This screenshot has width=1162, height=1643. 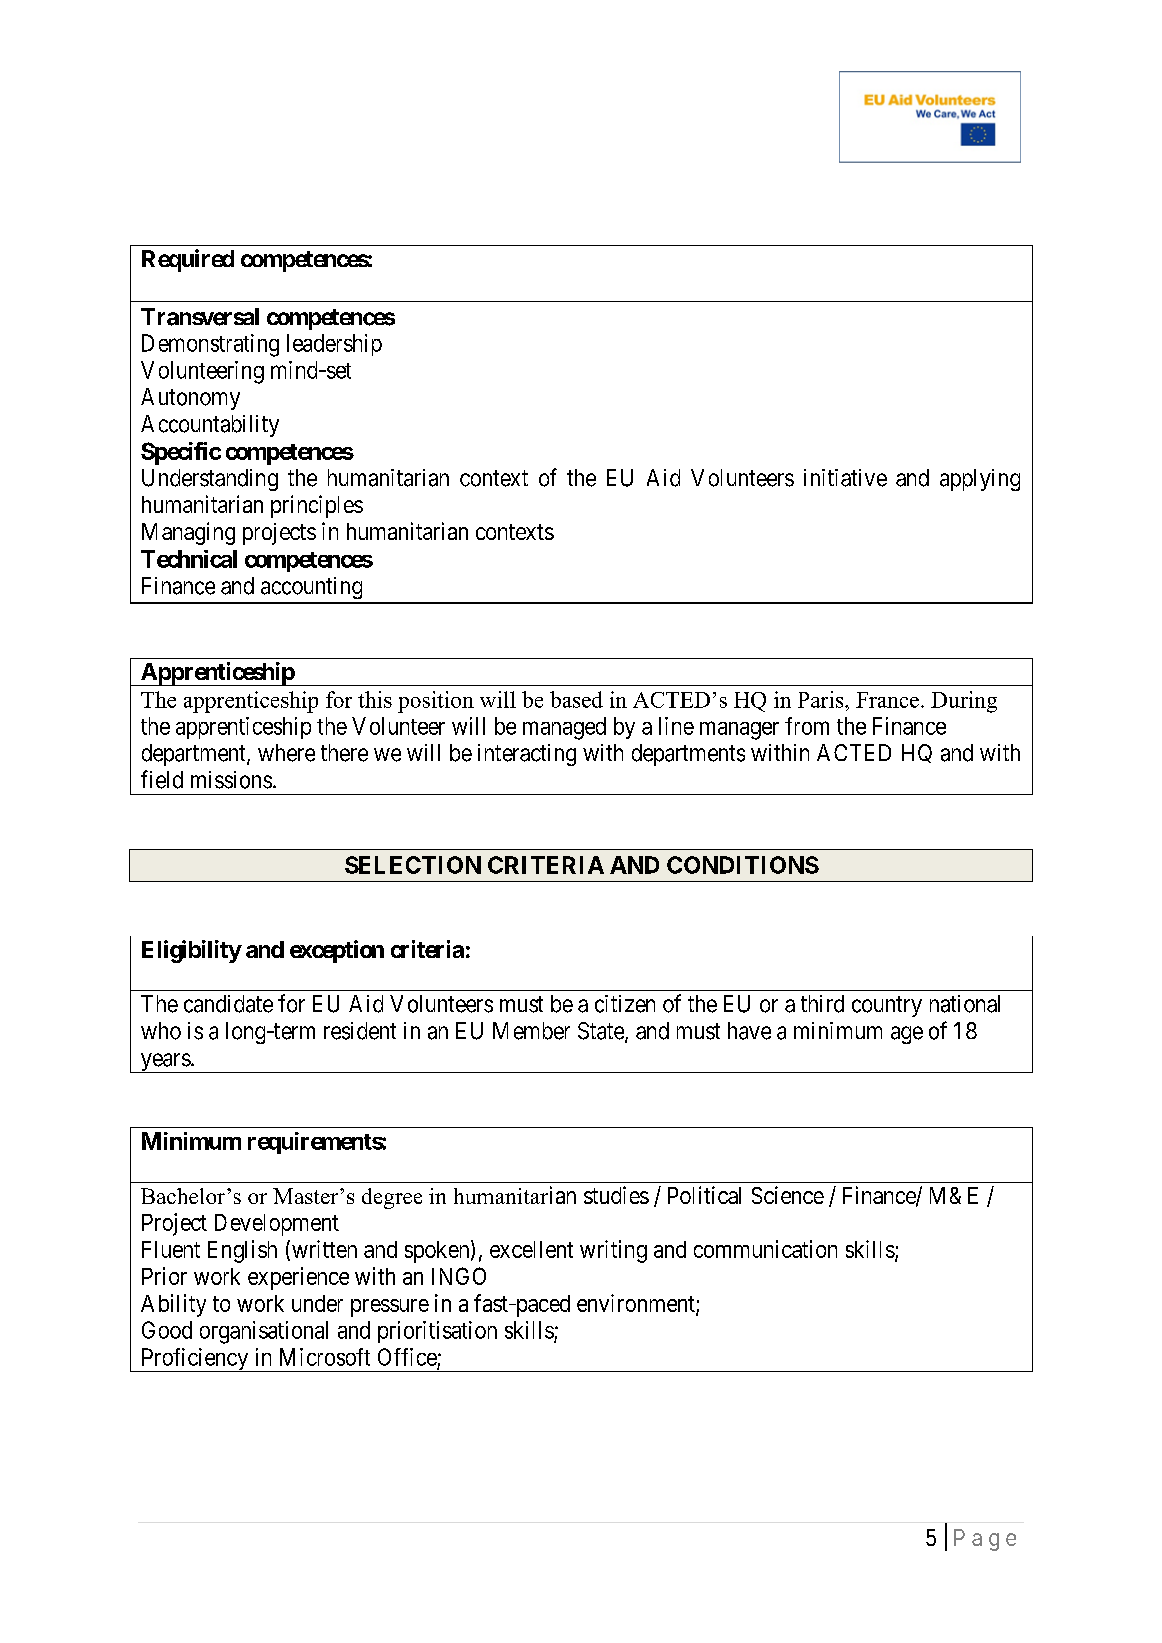 What do you see at coordinates (334, 345) in the screenshot?
I see `leadership` at bounding box center [334, 345].
